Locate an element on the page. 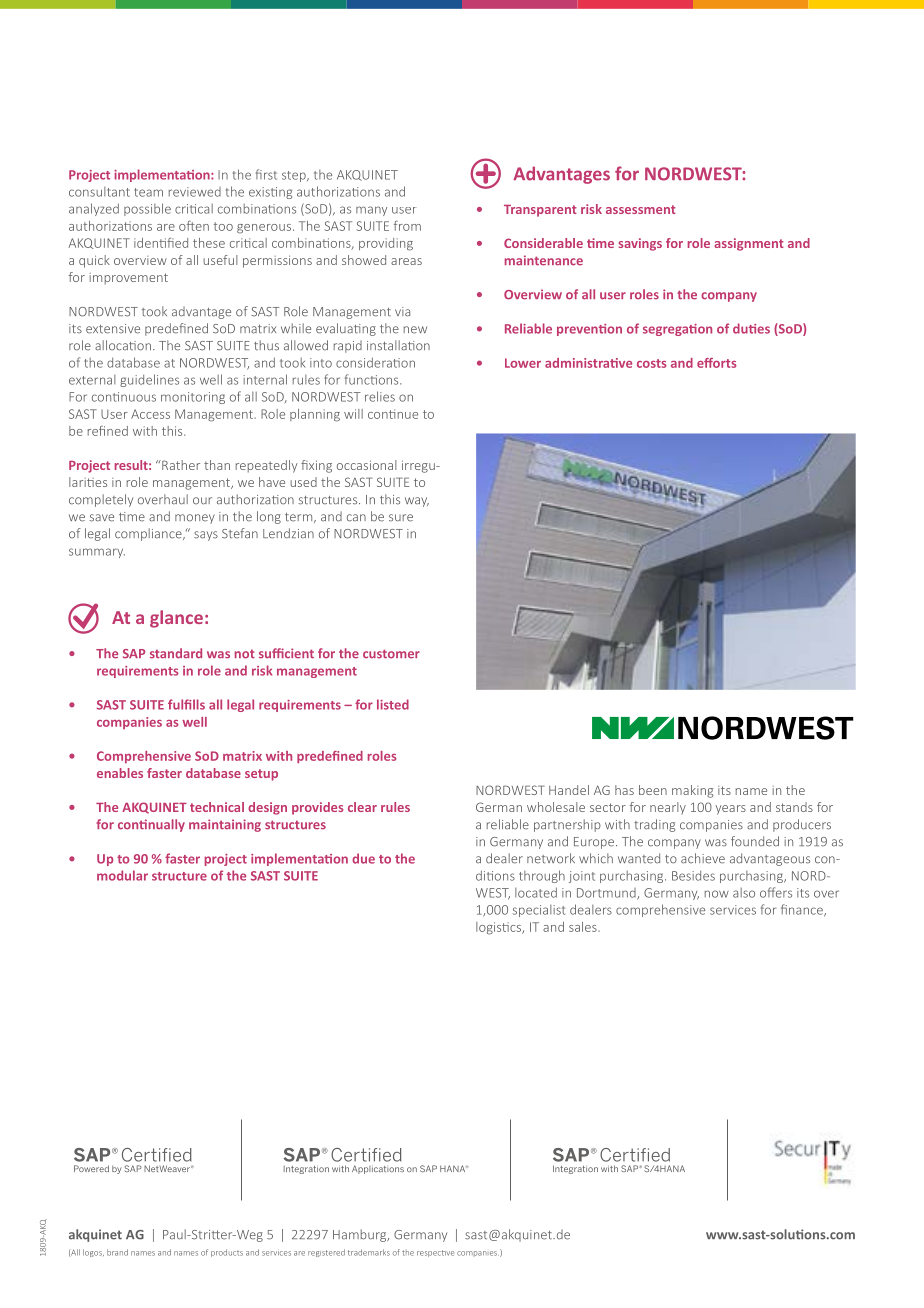 The width and height of the page is (924, 1308). listed is located at coordinates (393, 704).
